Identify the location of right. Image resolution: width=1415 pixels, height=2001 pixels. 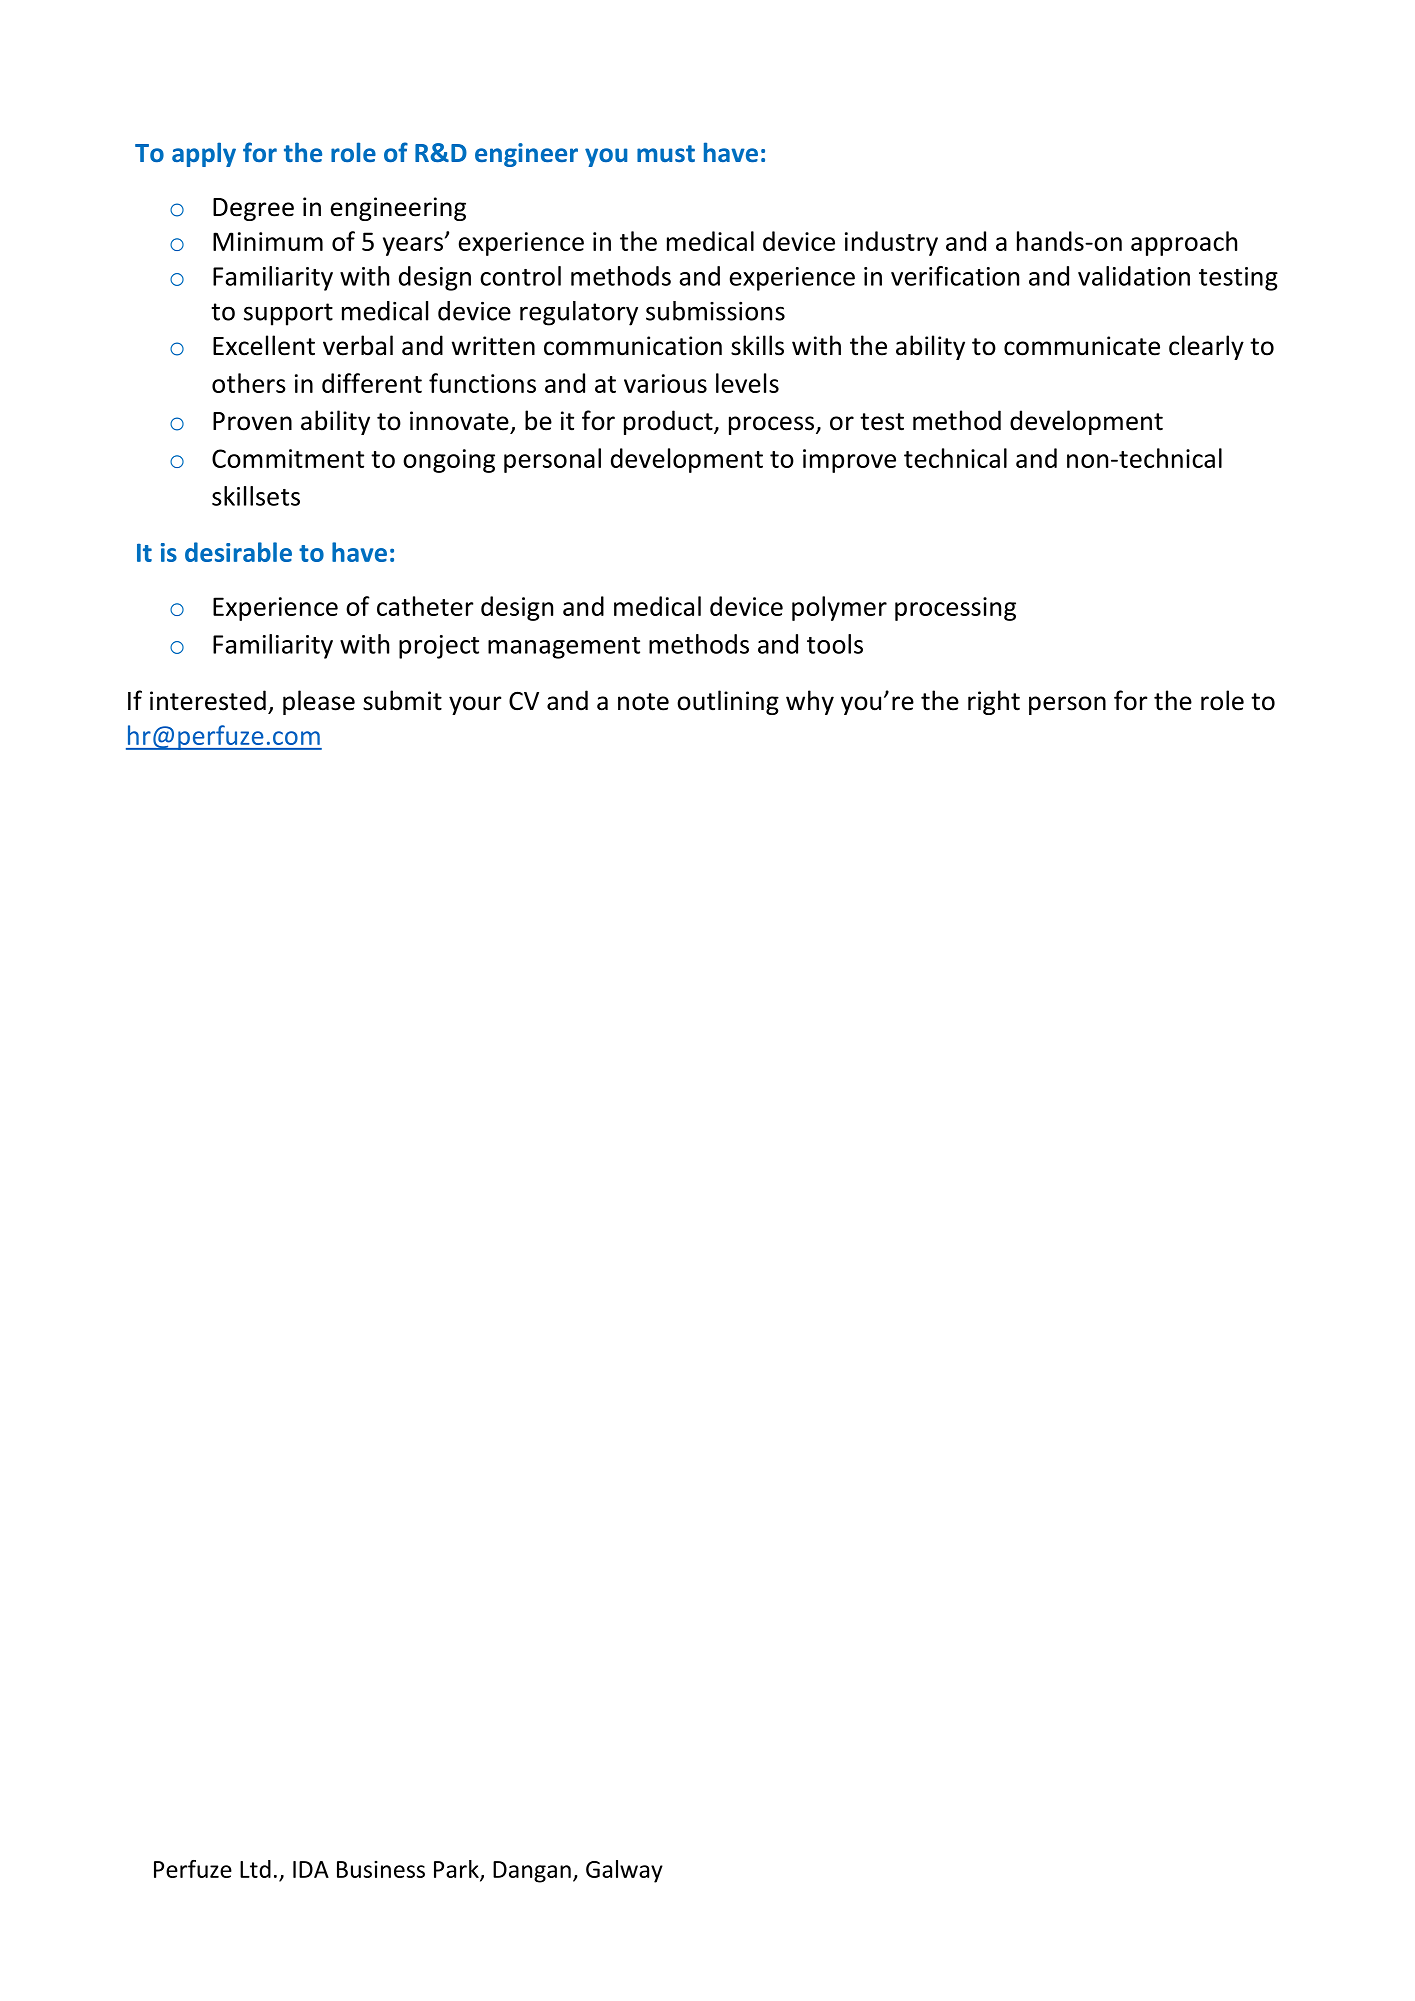
(994, 702).
